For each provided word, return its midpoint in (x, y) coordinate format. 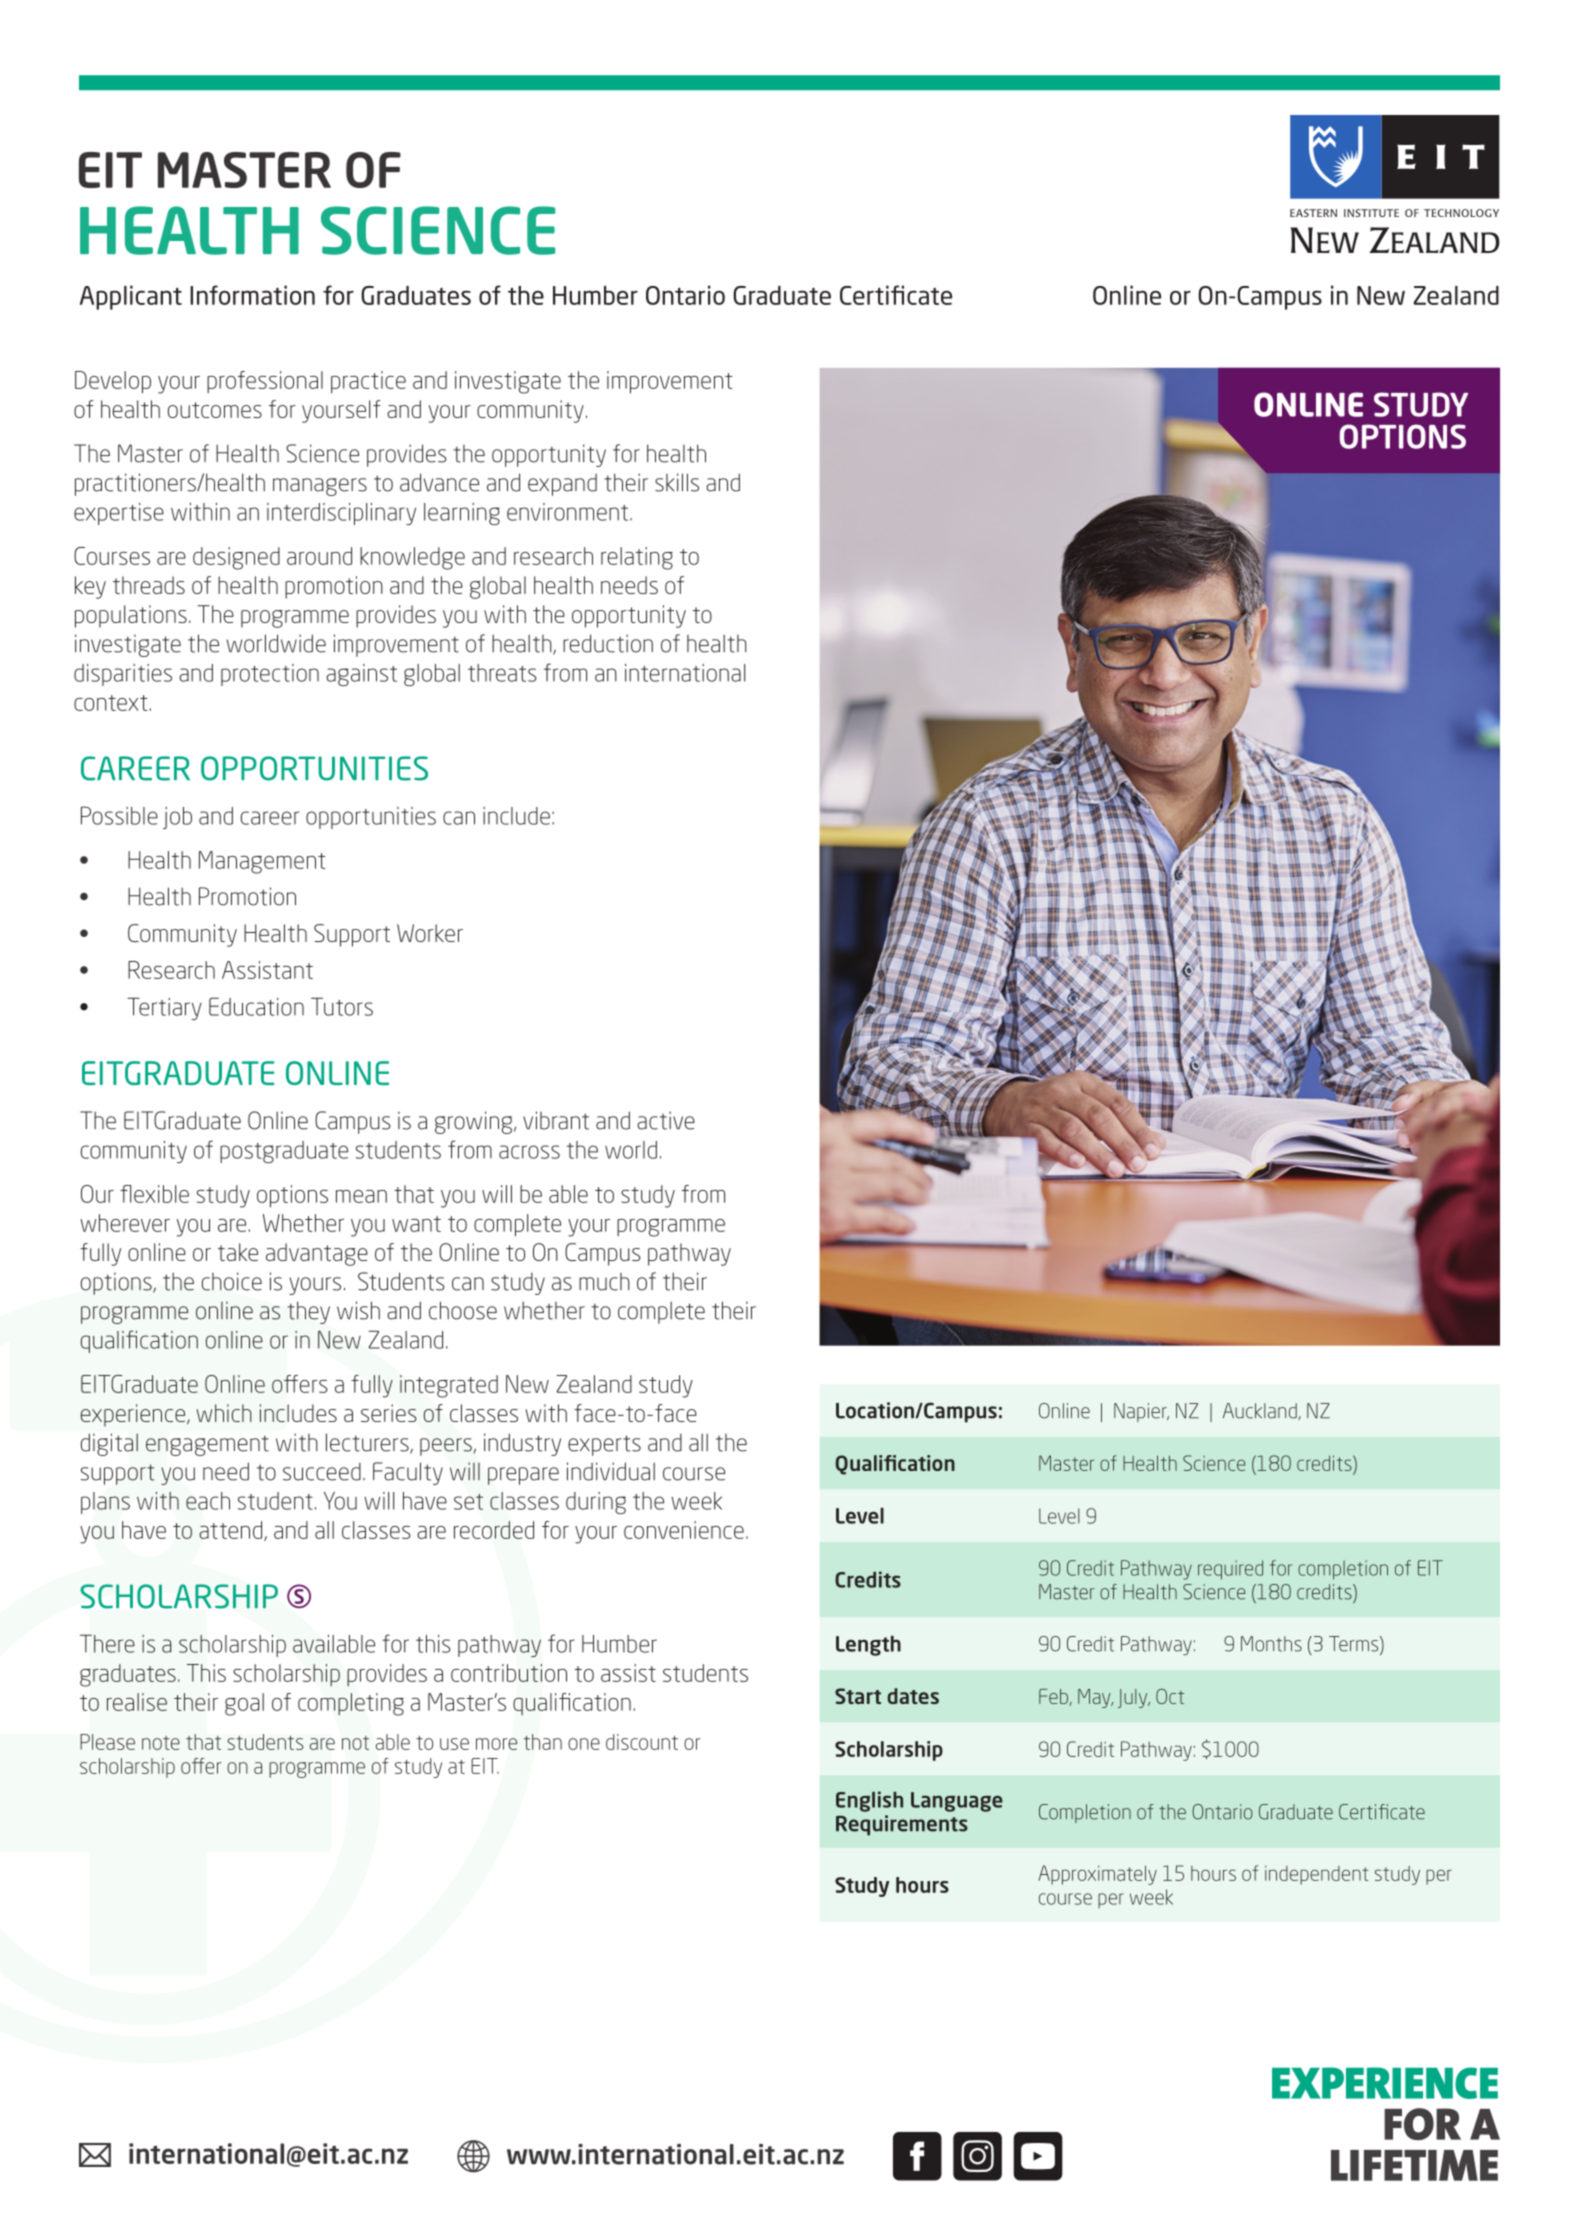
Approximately (1097, 1875)
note (161, 1743)
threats (502, 673)
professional (265, 382)
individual (611, 1471)
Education (256, 1006)
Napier (1141, 1412)
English (869, 1801)
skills (677, 482)
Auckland (1261, 1411)
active (666, 1120)
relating (637, 558)
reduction (608, 643)
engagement (207, 1445)
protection (270, 675)
